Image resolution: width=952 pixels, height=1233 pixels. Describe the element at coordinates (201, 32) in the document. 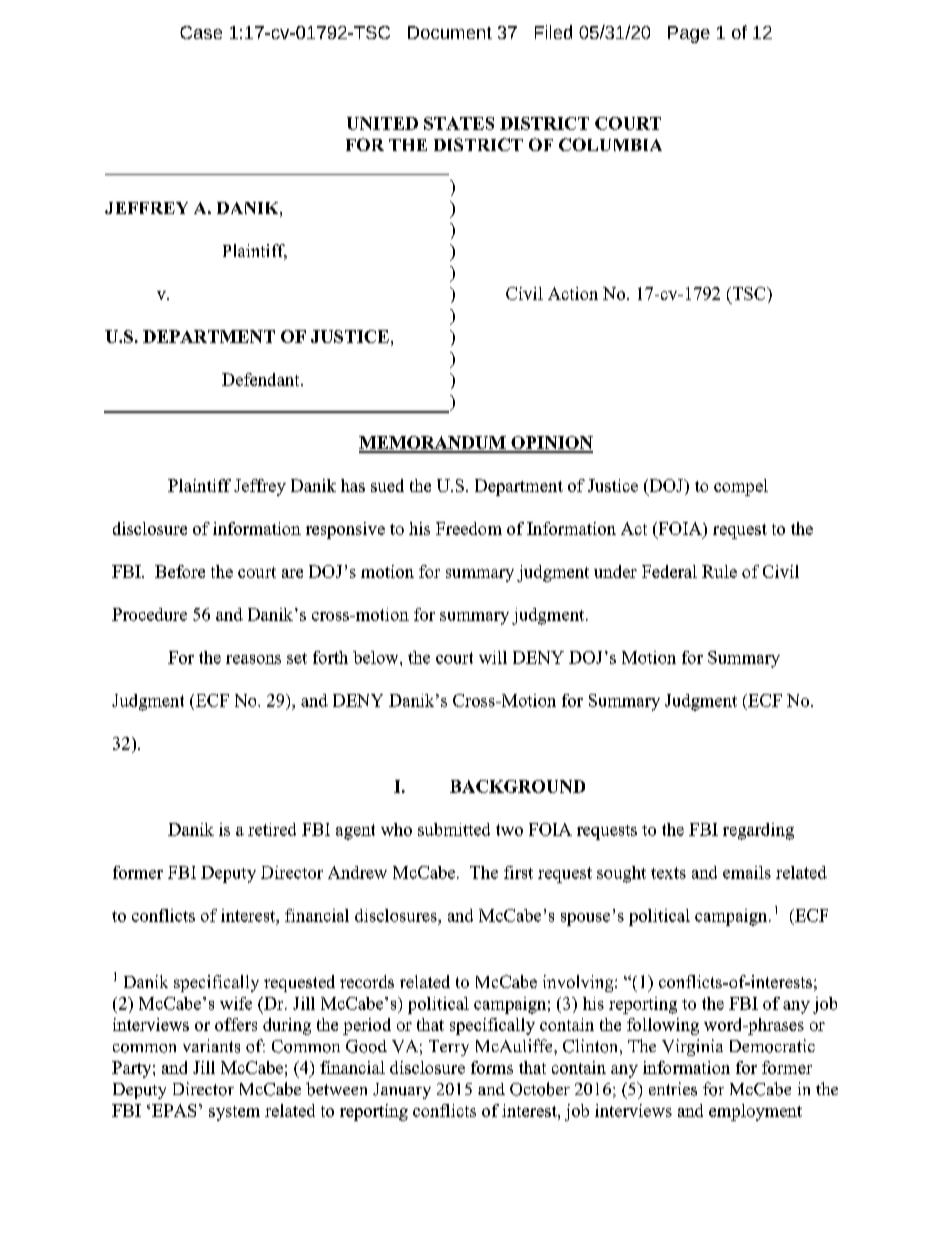

I see `Case` at that location.
